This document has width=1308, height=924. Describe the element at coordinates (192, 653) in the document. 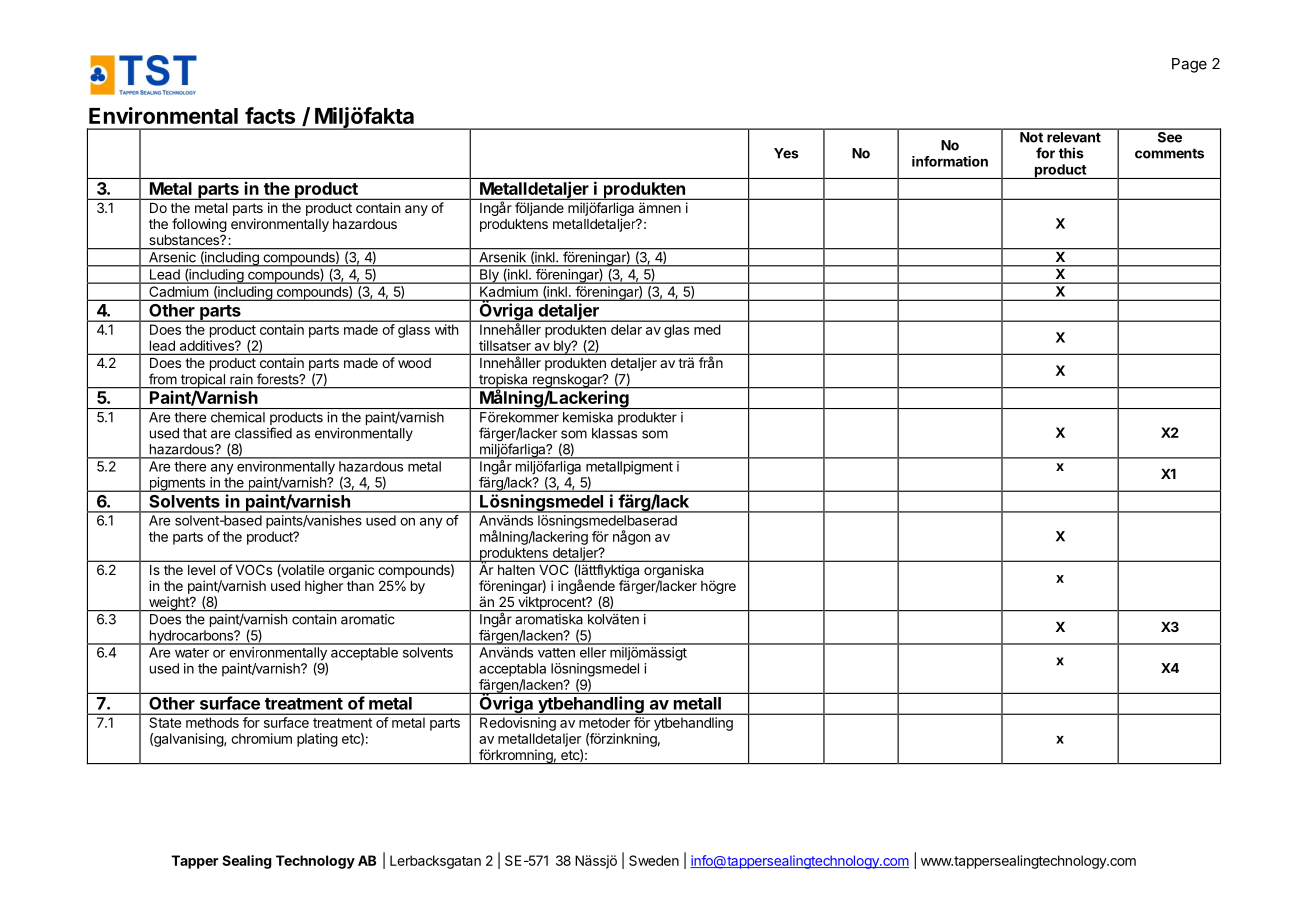

I see `water` at that location.
